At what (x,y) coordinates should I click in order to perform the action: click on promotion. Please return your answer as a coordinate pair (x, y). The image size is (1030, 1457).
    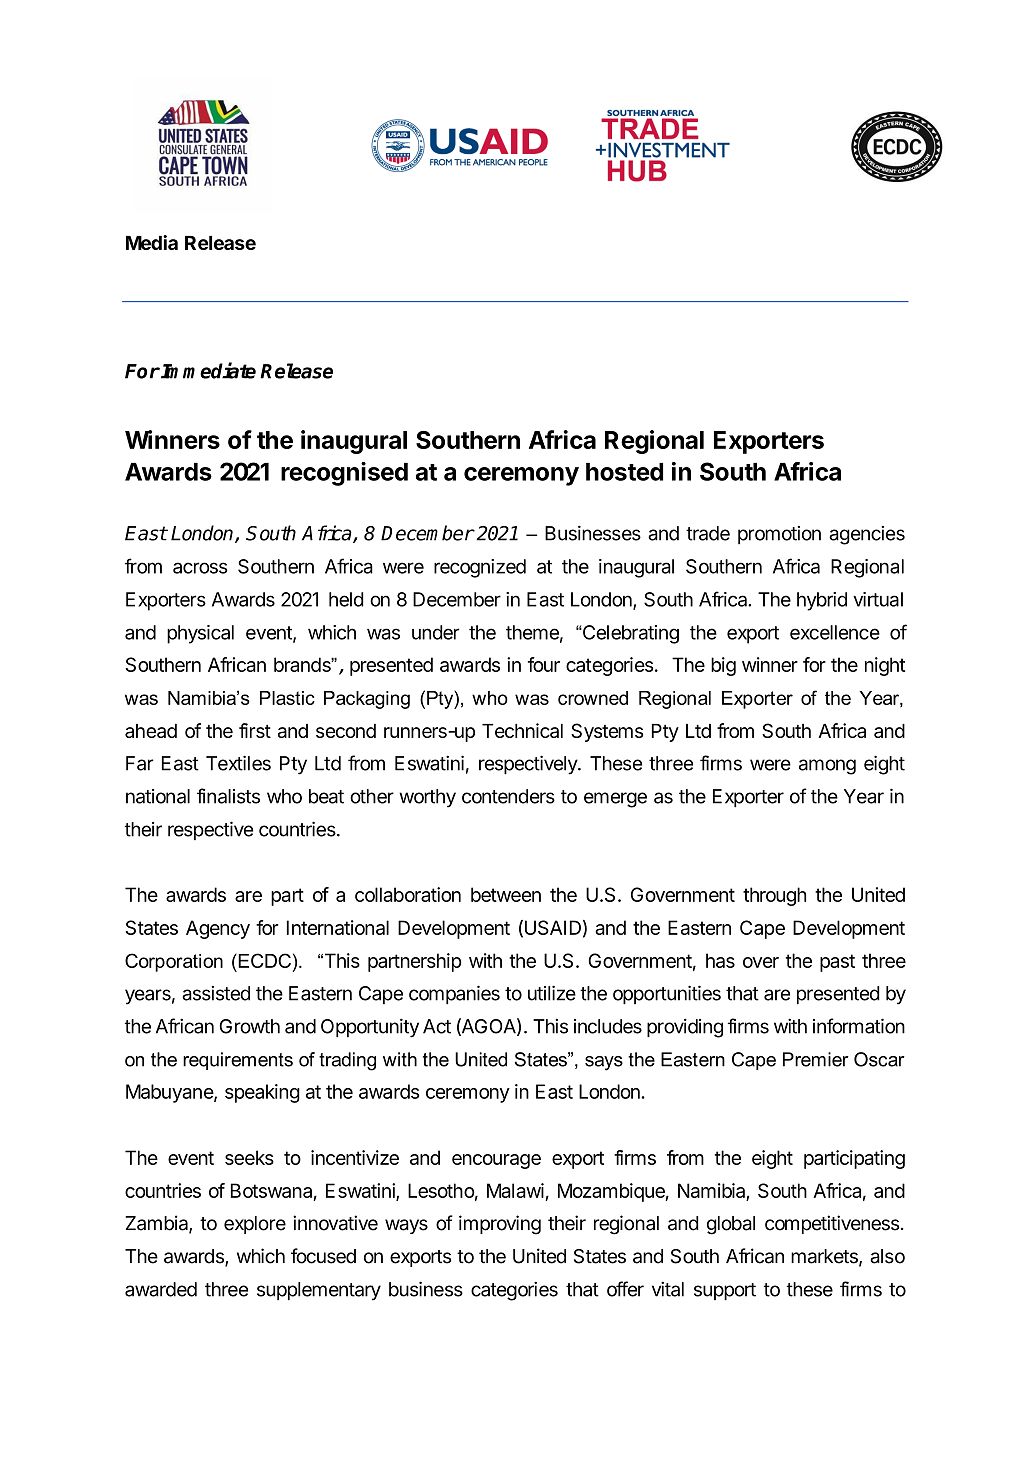
    Looking at the image, I should click on (779, 535).
